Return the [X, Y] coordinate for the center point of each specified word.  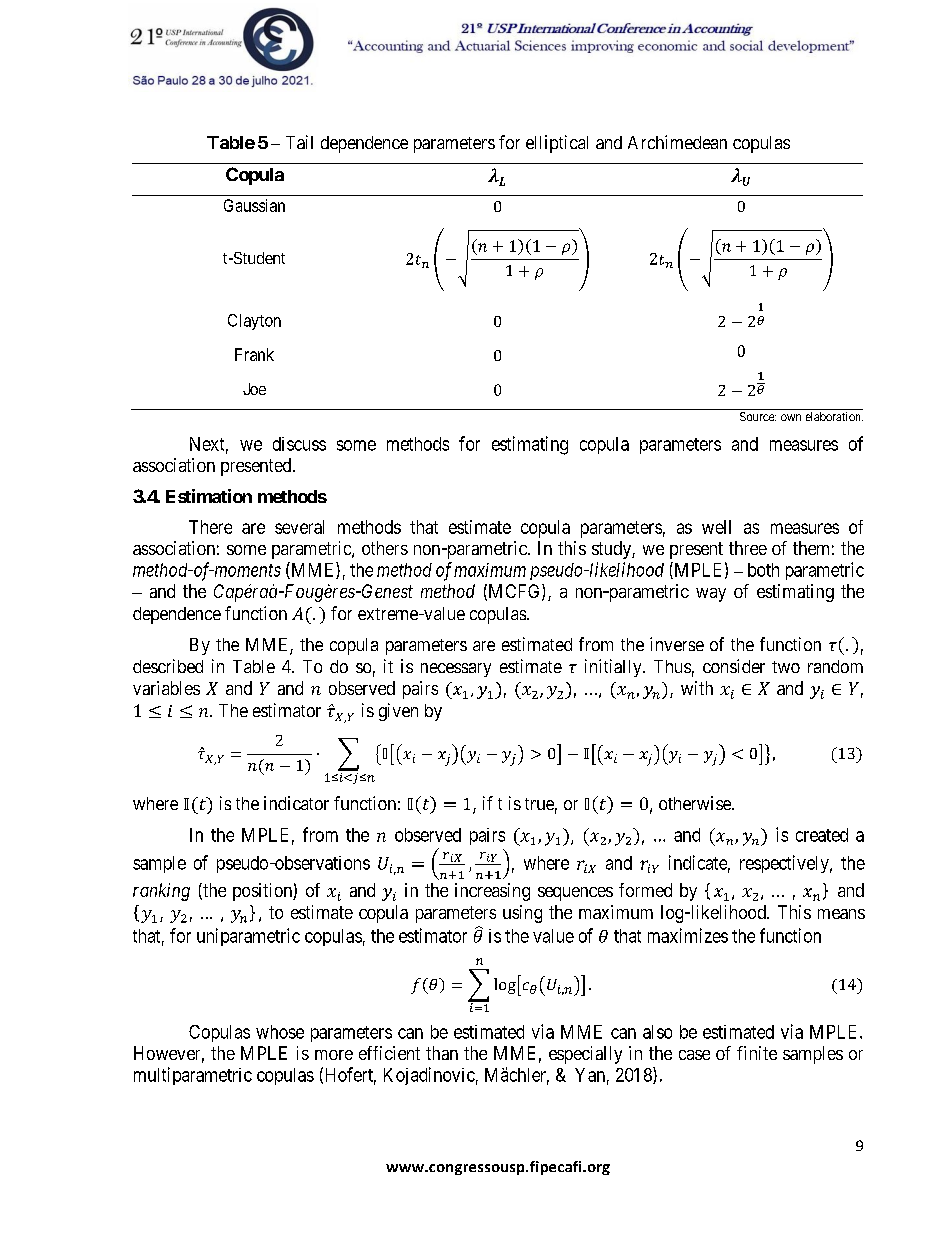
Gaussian [254, 205]
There [210, 527]
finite [757, 1053]
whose [280, 1032]
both [763, 570]
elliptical [557, 144]
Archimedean [677, 142]
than [442, 1053]
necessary [456, 670]
